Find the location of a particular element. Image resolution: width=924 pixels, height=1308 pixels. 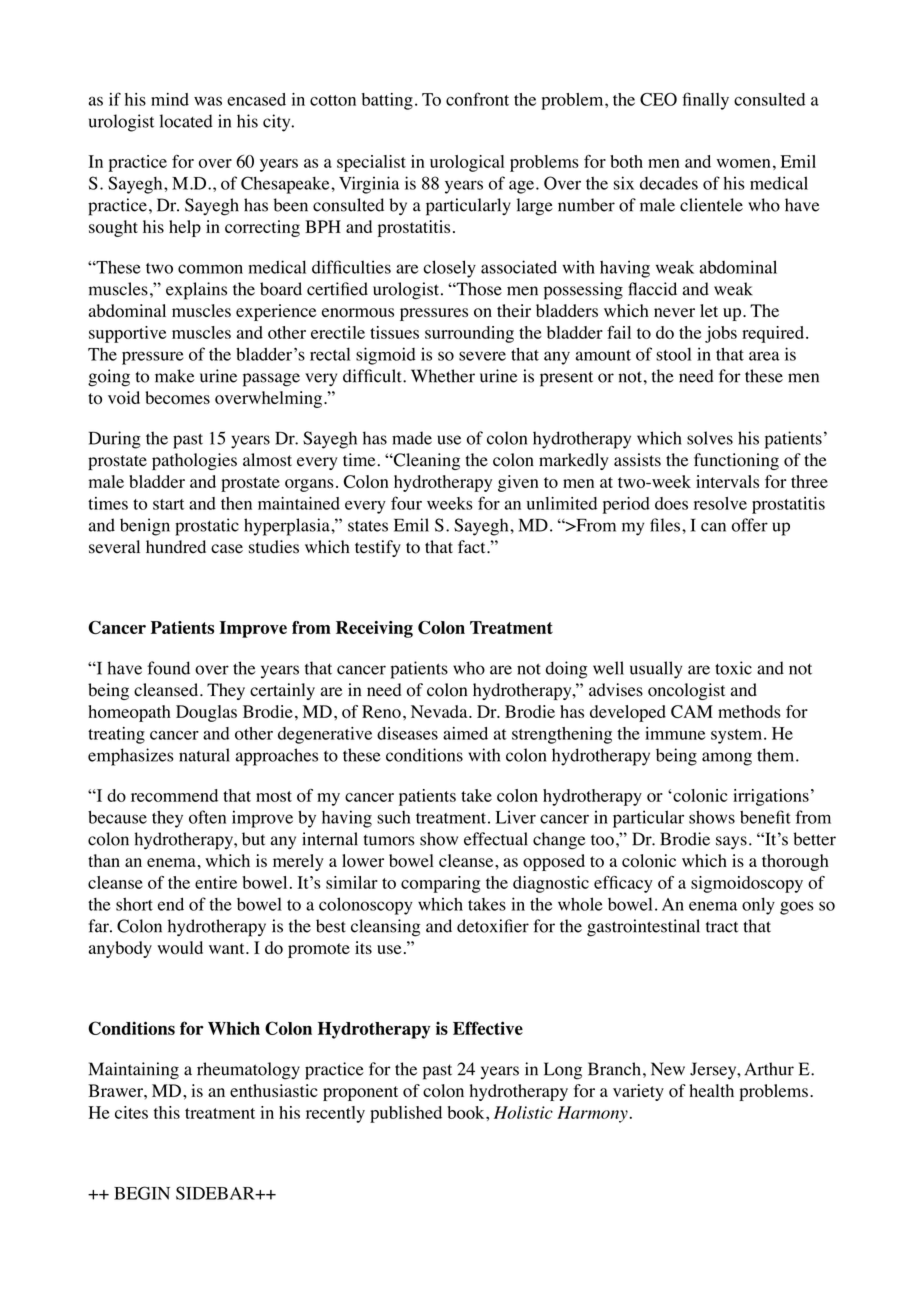

says is located at coordinates (731, 842).
